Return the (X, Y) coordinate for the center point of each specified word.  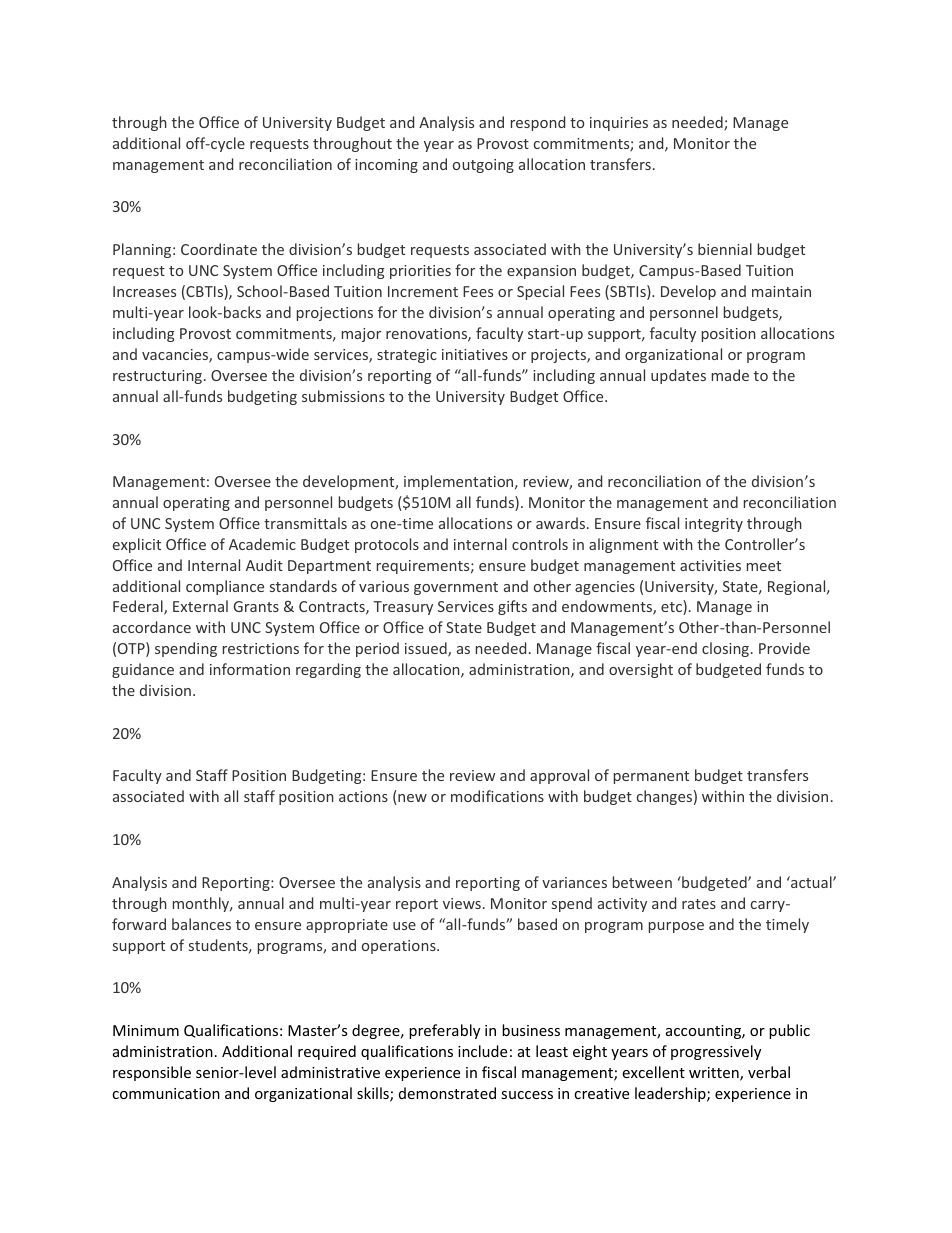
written (715, 1074)
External (200, 606)
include (482, 1051)
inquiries (619, 124)
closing (727, 649)
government (456, 588)
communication (166, 1093)
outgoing (483, 166)
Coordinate (219, 249)
